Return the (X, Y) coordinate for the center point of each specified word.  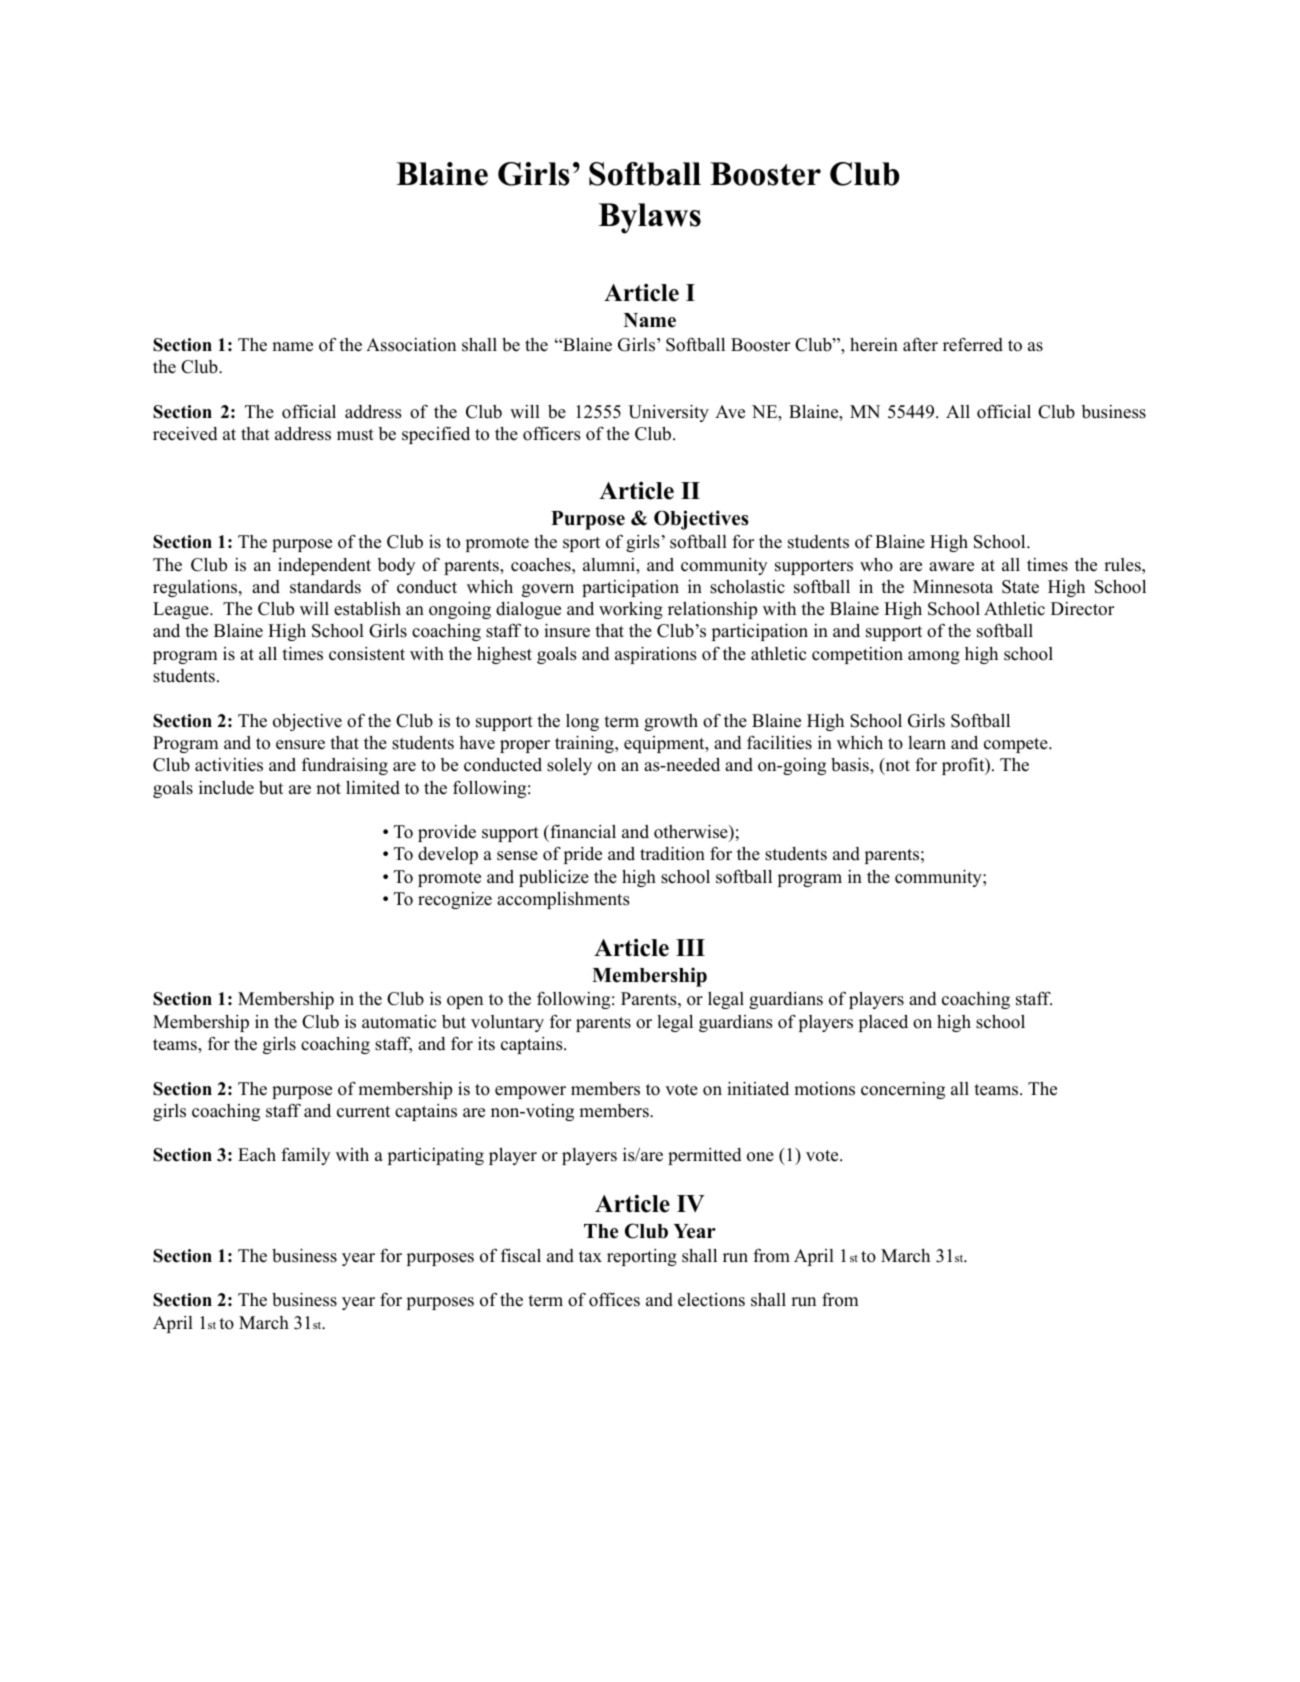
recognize (455, 900)
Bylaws (650, 218)
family (305, 1156)
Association (411, 345)
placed (883, 1023)
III (690, 947)
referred (973, 344)
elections (711, 1300)
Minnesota (953, 587)
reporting (642, 1257)
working (631, 610)
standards (325, 587)
